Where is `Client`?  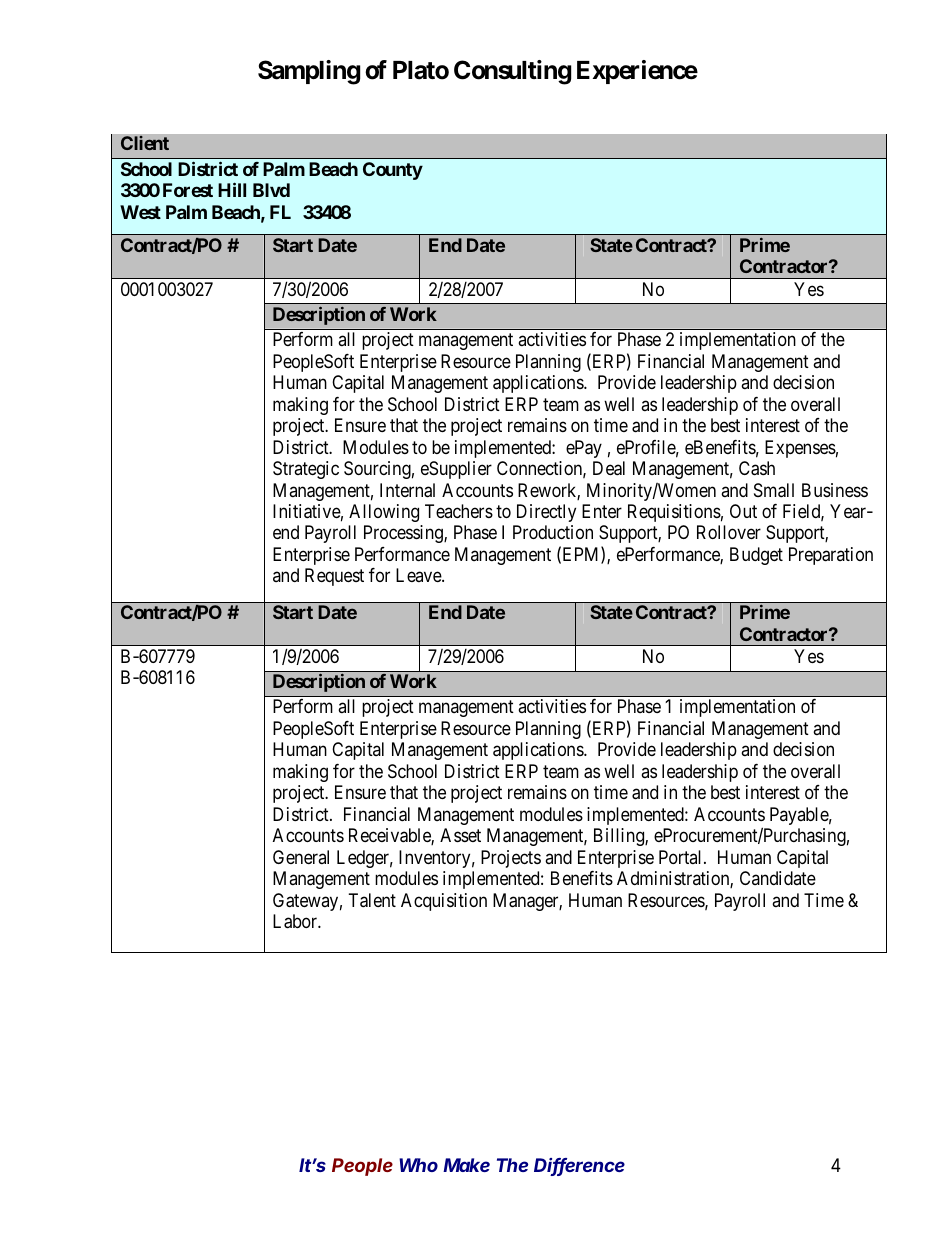
Client is located at coordinates (145, 143).
